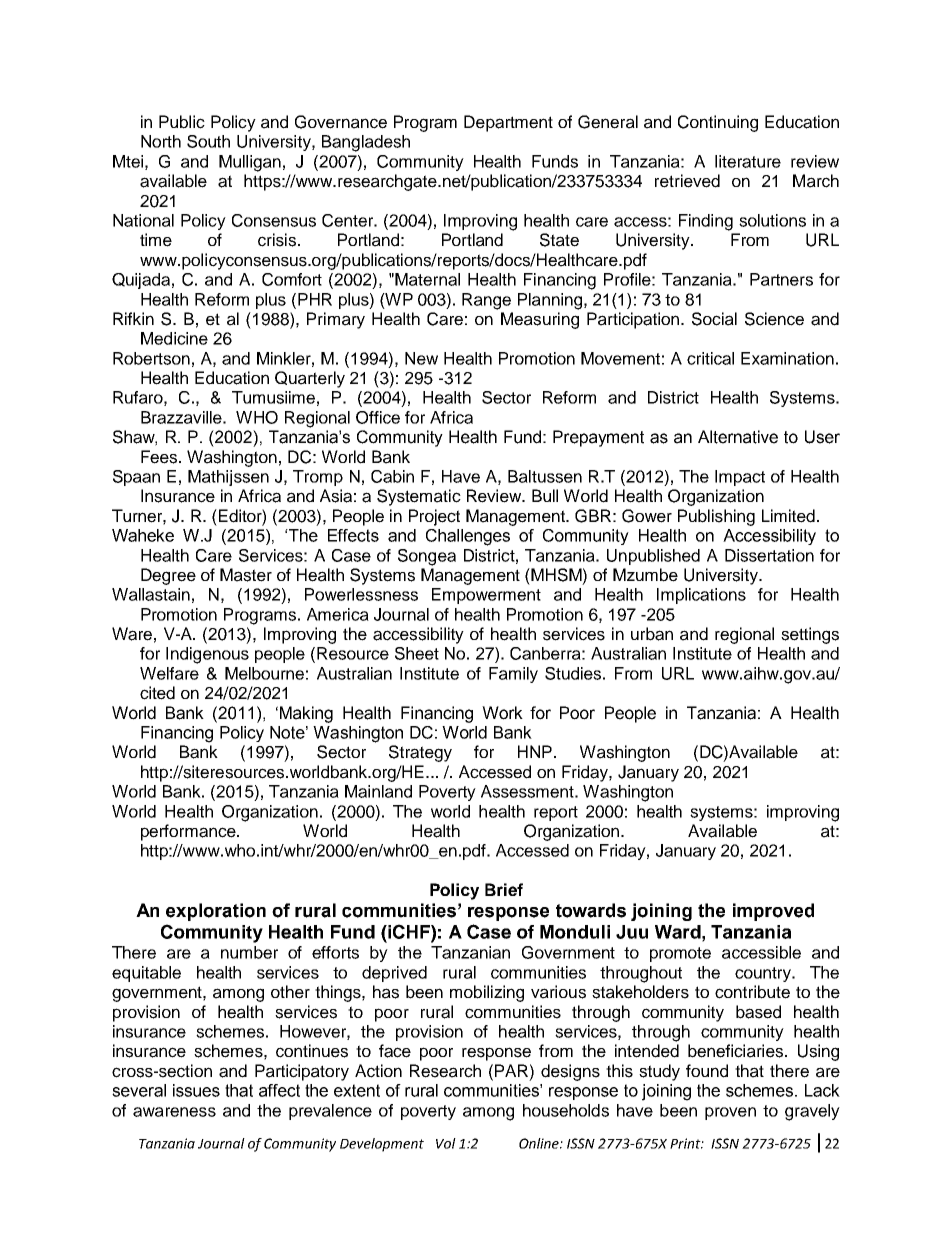 Image resolution: width=952 pixels, height=1233 pixels. Describe the element at coordinates (160, 457) in the page. I see `Fees` at that location.
